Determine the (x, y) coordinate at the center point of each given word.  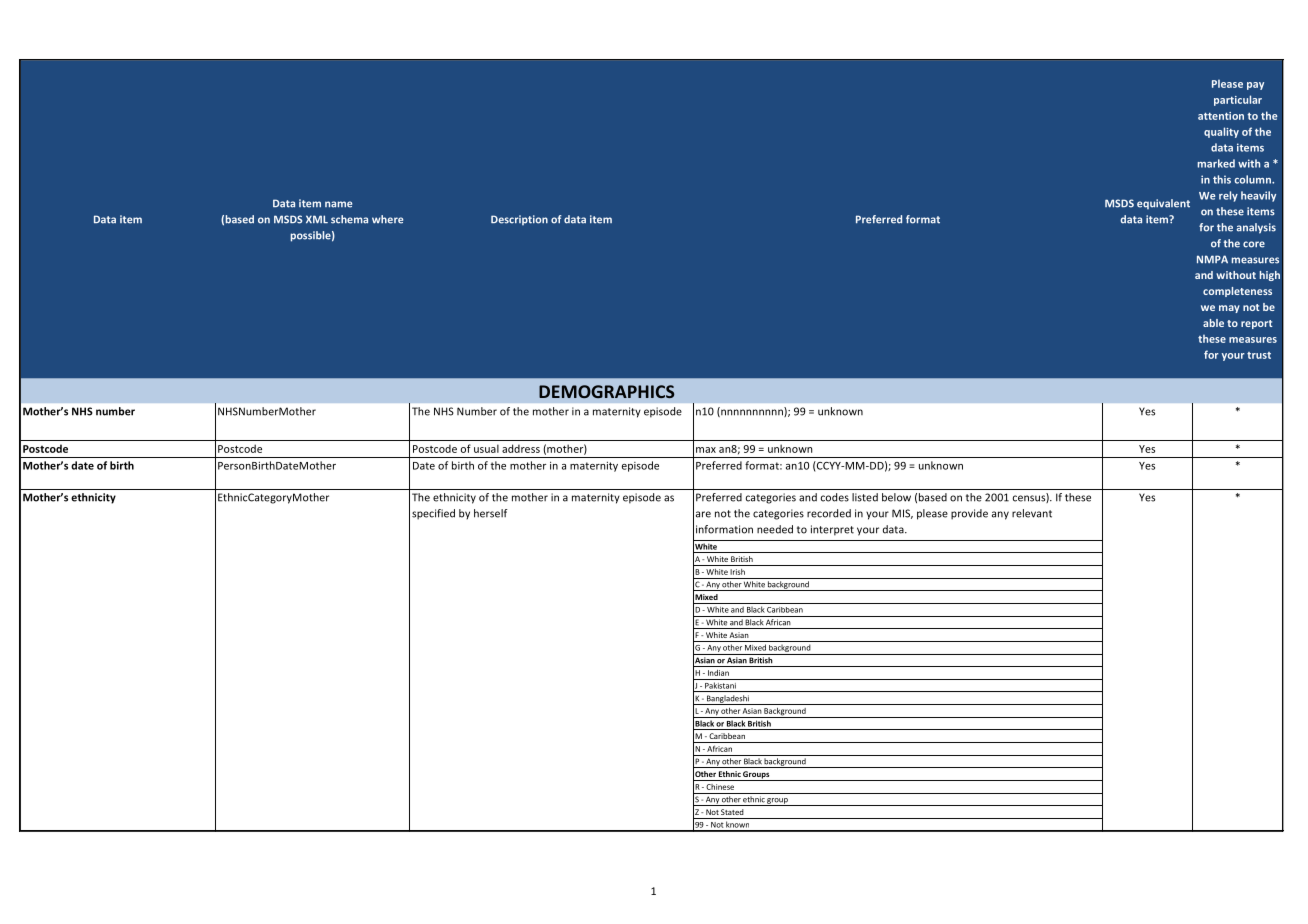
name (338, 204)
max (706, 450)
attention (1221, 116)
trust (1259, 355)
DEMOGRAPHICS (606, 391)
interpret (832, 530)
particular (1238, 100)
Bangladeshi (728, 700)
